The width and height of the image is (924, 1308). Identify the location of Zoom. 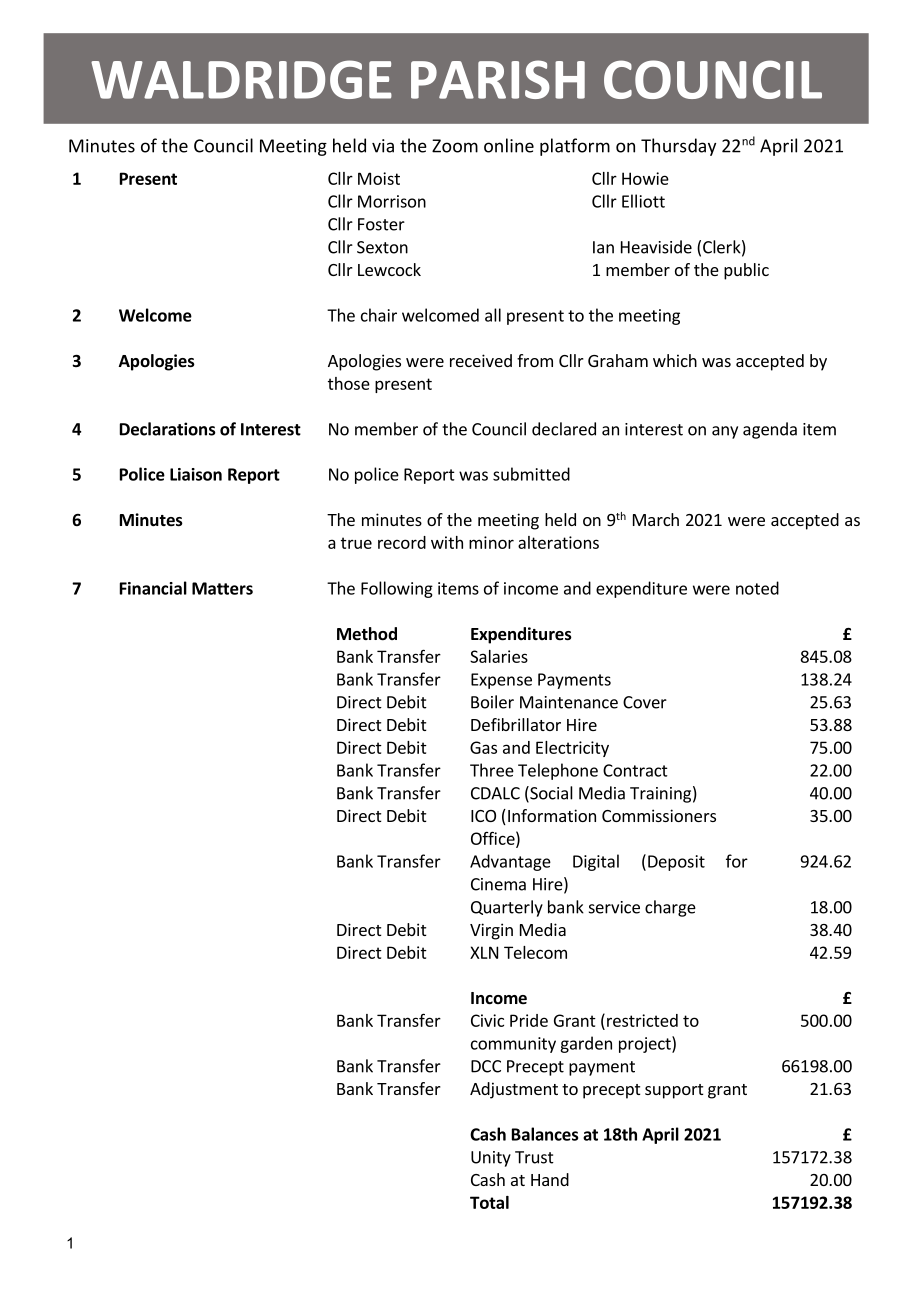
(455, 146).
